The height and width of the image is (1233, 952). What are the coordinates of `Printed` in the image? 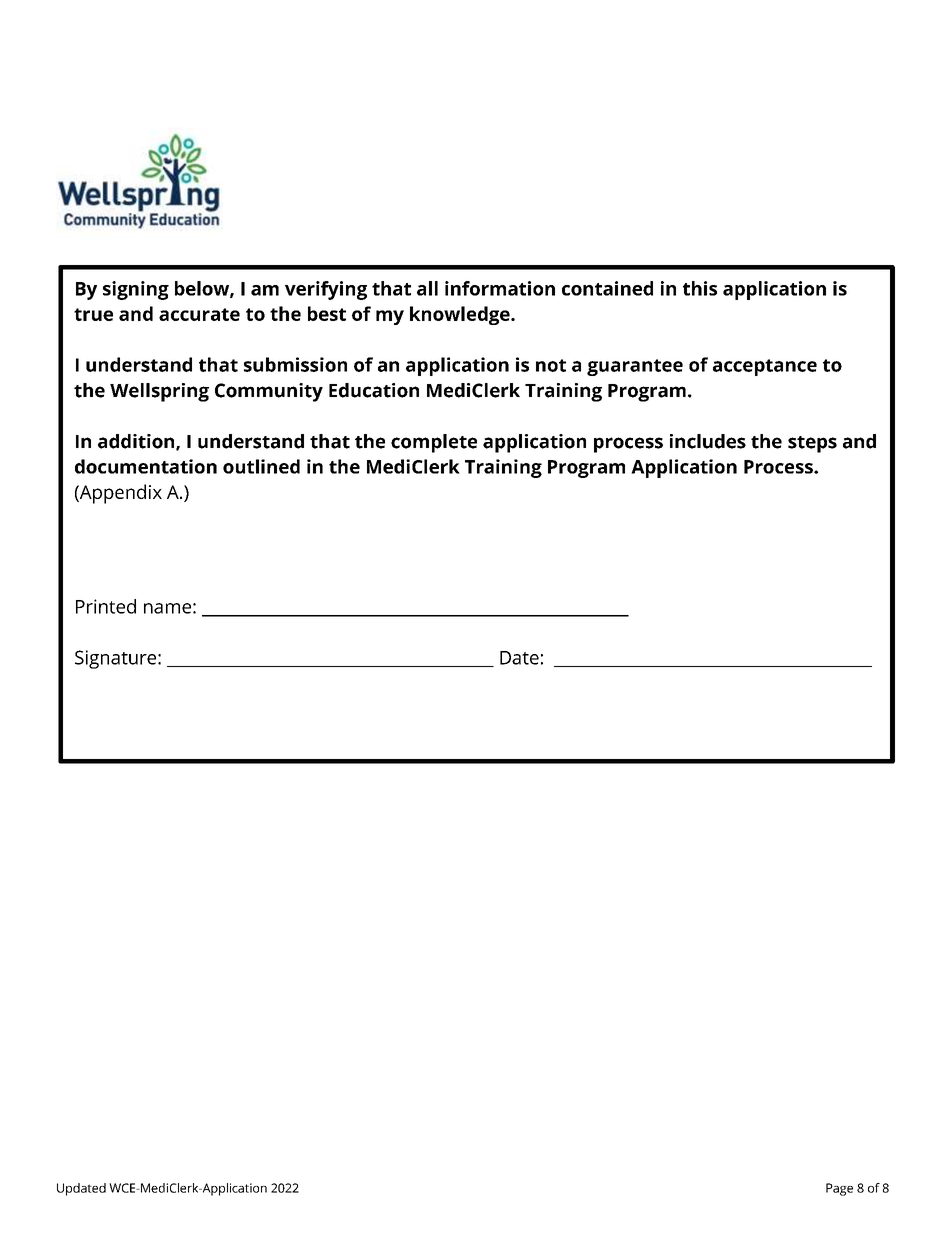 It's located at (106, 606).
